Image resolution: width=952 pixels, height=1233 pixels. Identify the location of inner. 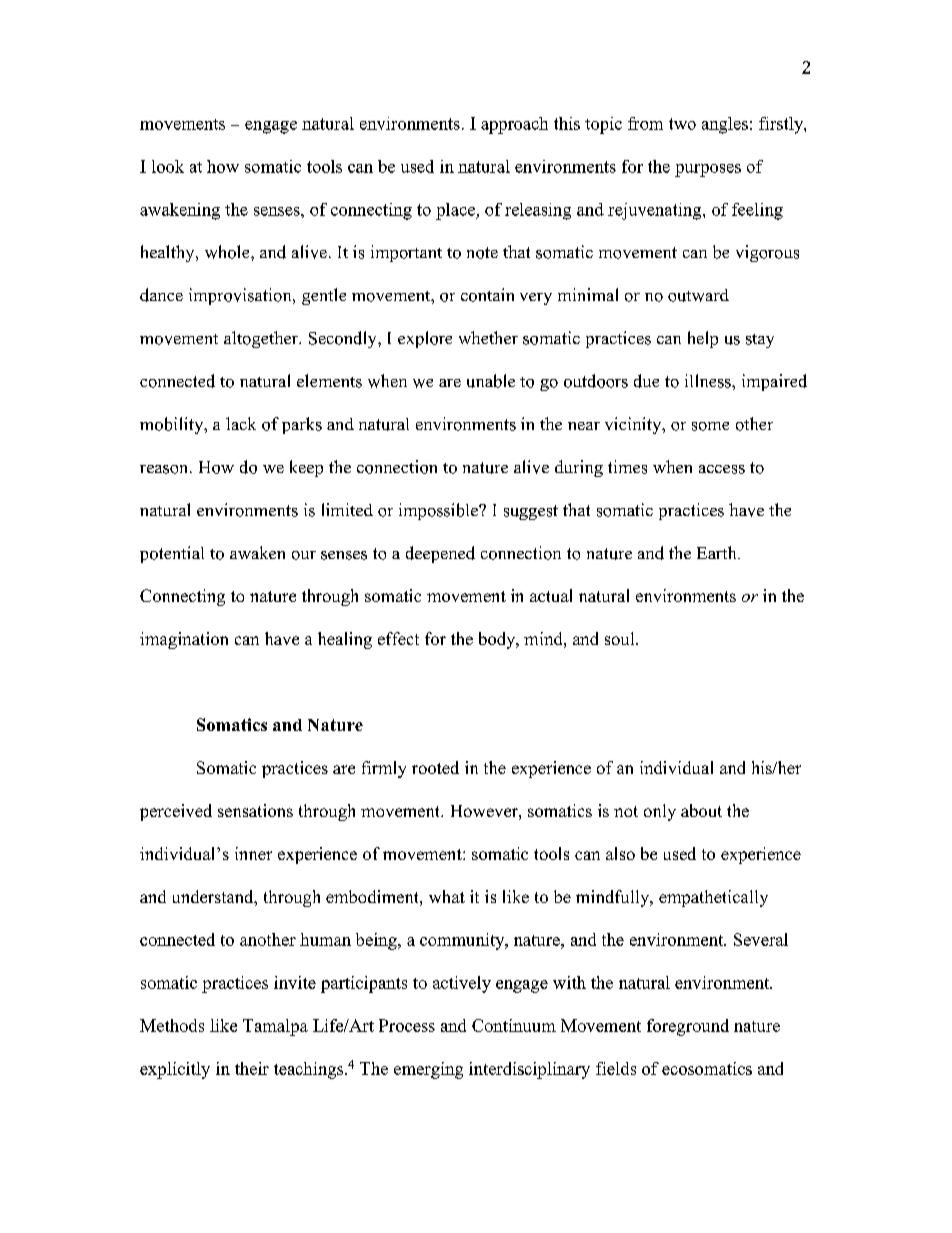
(253, 853).
